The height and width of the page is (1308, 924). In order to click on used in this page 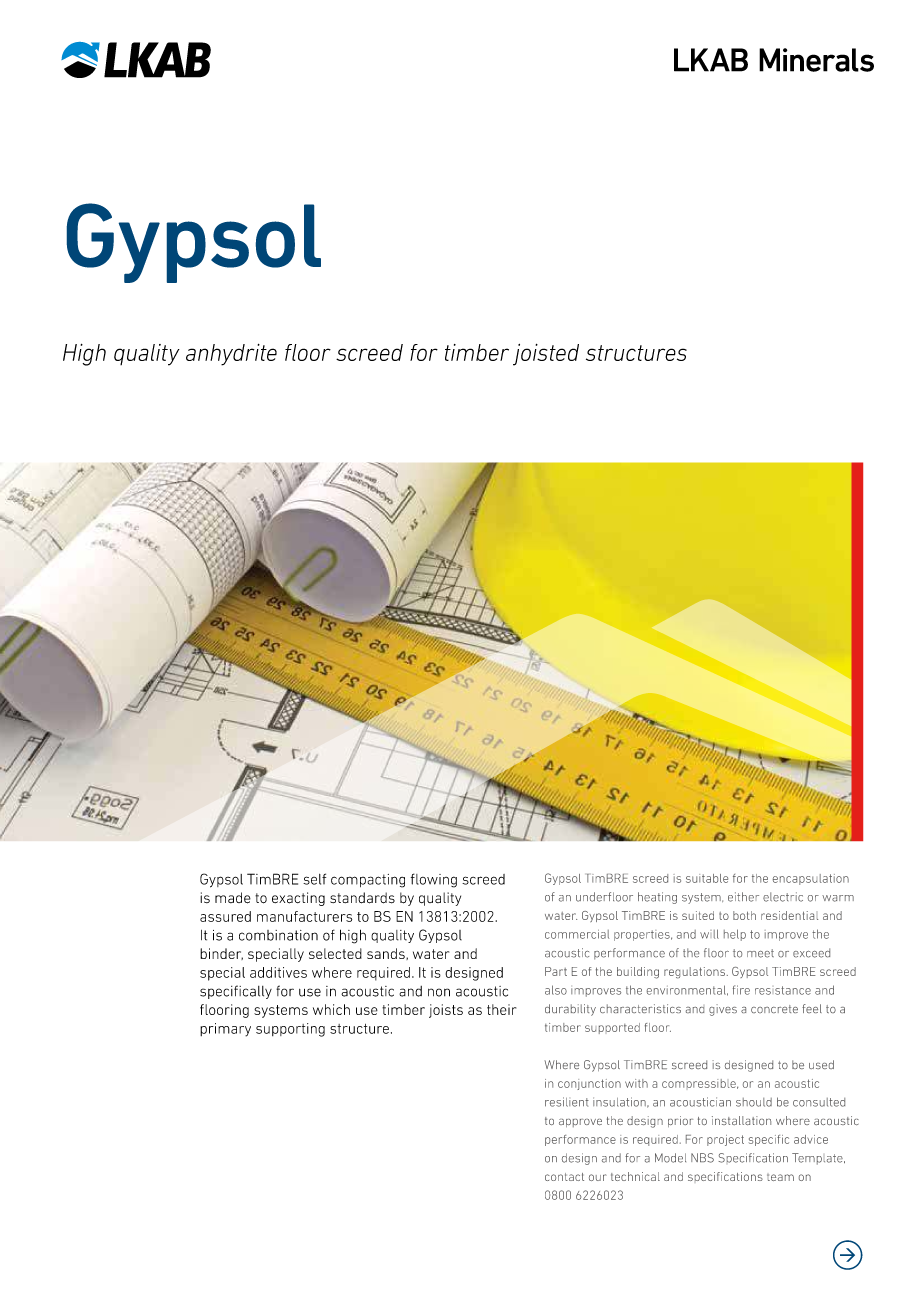, I will do `click(821, 1064)`.
